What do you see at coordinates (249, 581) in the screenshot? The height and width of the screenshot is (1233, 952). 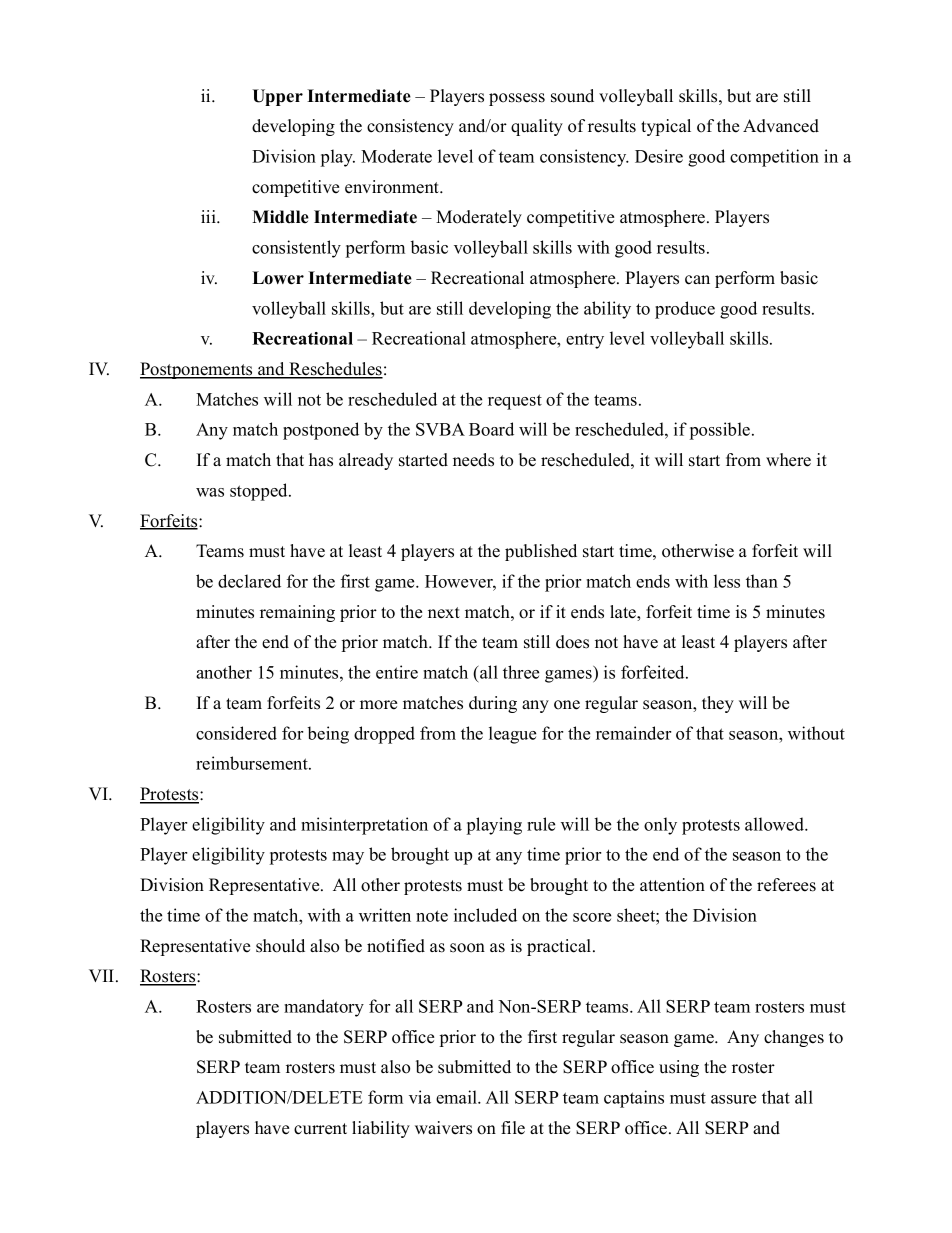 I see `declared` at bounding box center [249, 581].
